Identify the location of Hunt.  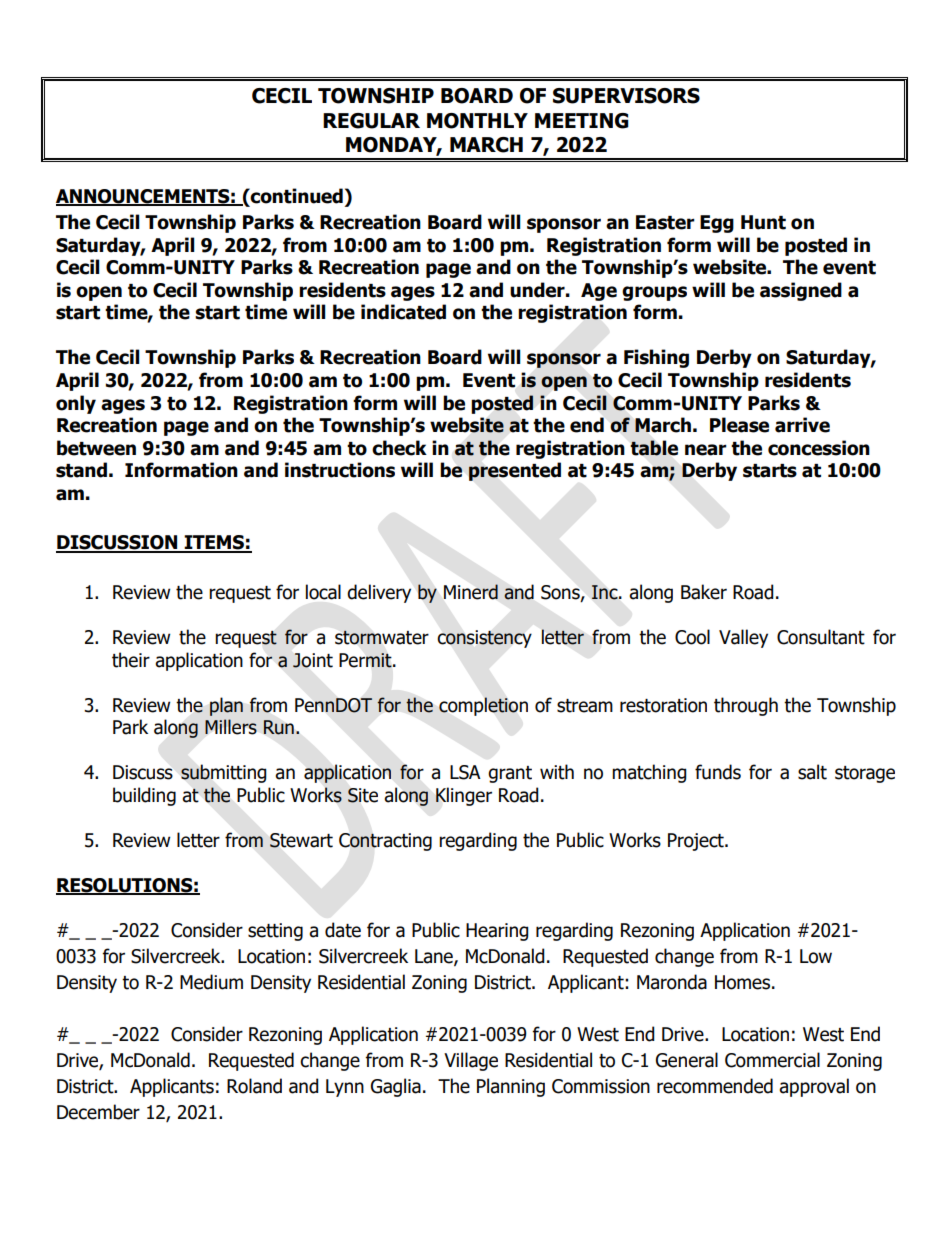
(763, 222).
